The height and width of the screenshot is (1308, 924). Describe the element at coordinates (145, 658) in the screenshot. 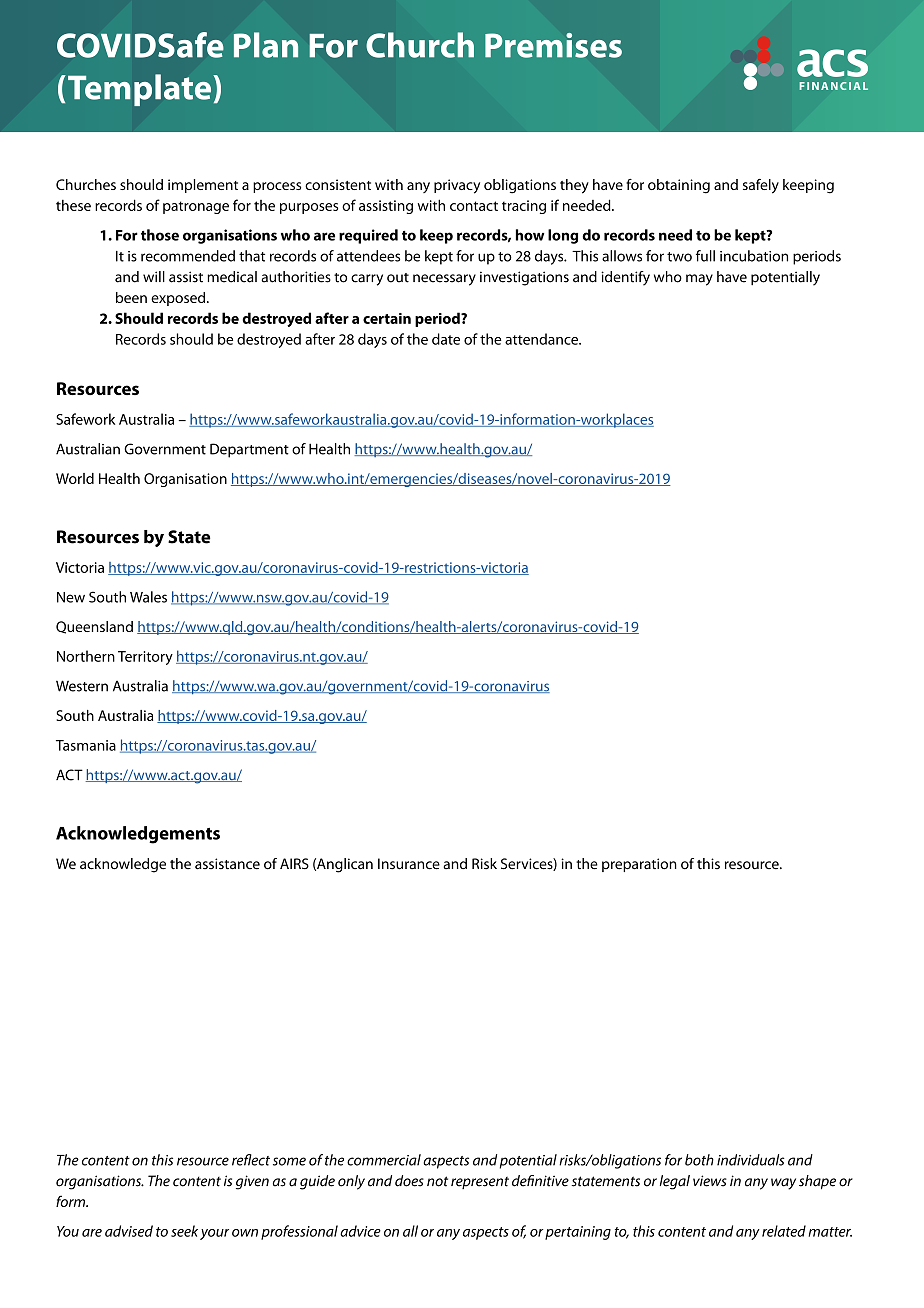

I see `Territory` at that location.
